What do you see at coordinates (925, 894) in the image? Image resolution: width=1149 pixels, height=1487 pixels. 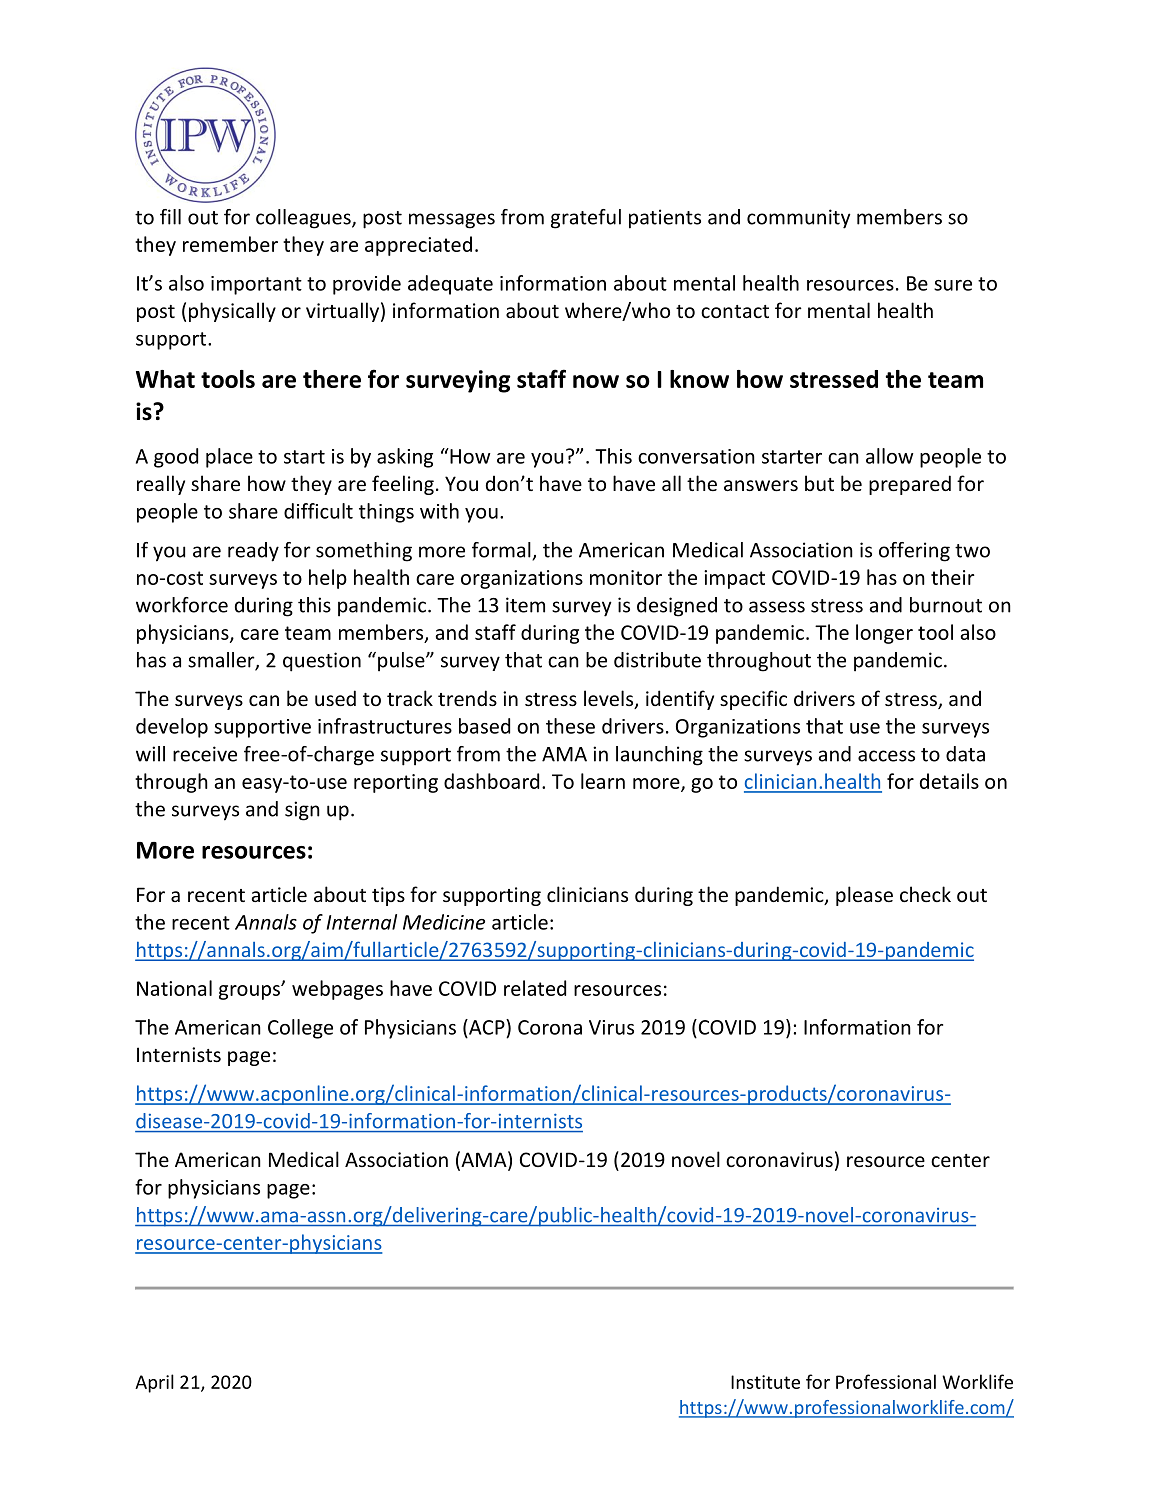 I see `check` at bounding box center [925, 894].
